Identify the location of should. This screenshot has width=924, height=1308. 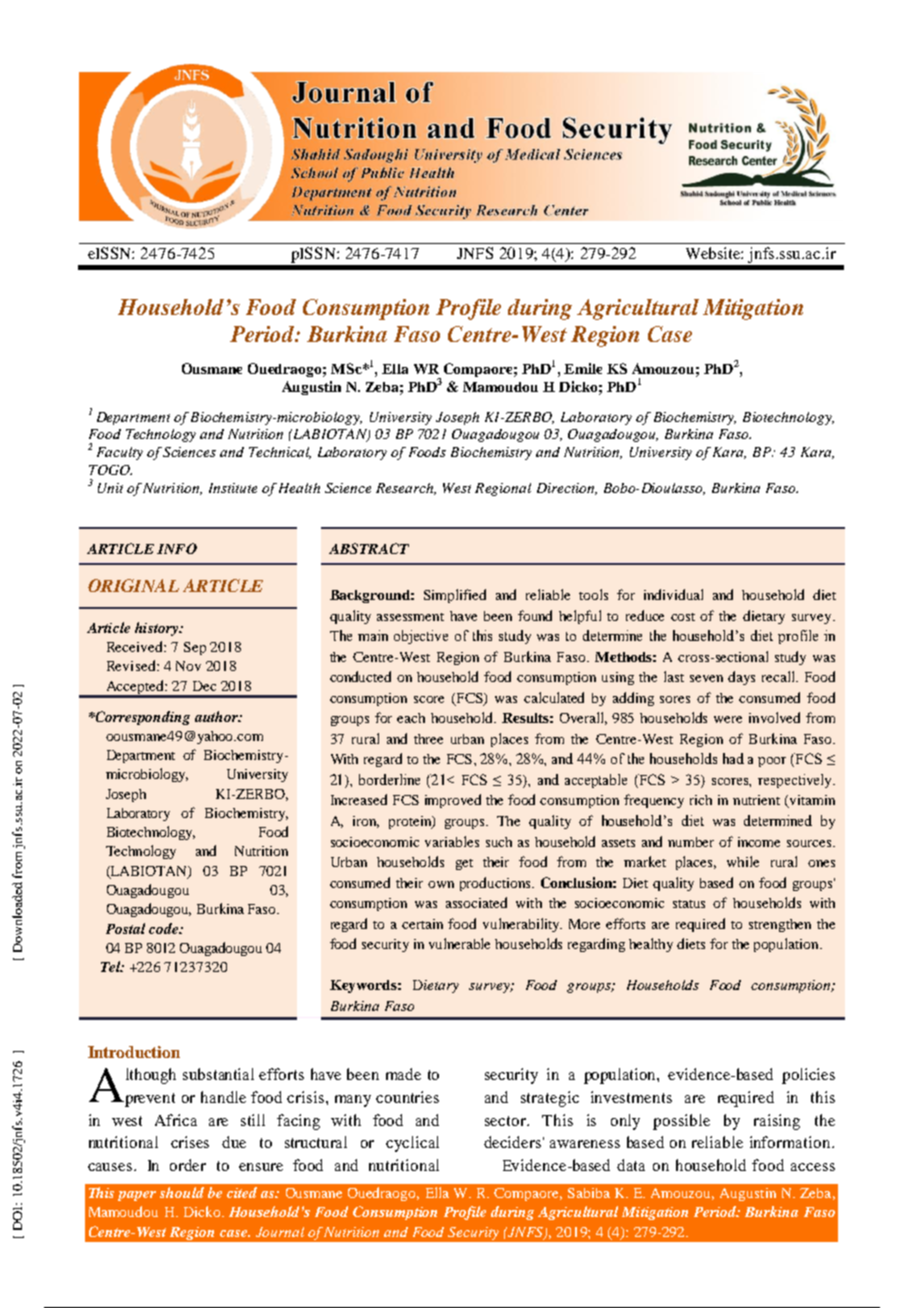
(182, 1192).
